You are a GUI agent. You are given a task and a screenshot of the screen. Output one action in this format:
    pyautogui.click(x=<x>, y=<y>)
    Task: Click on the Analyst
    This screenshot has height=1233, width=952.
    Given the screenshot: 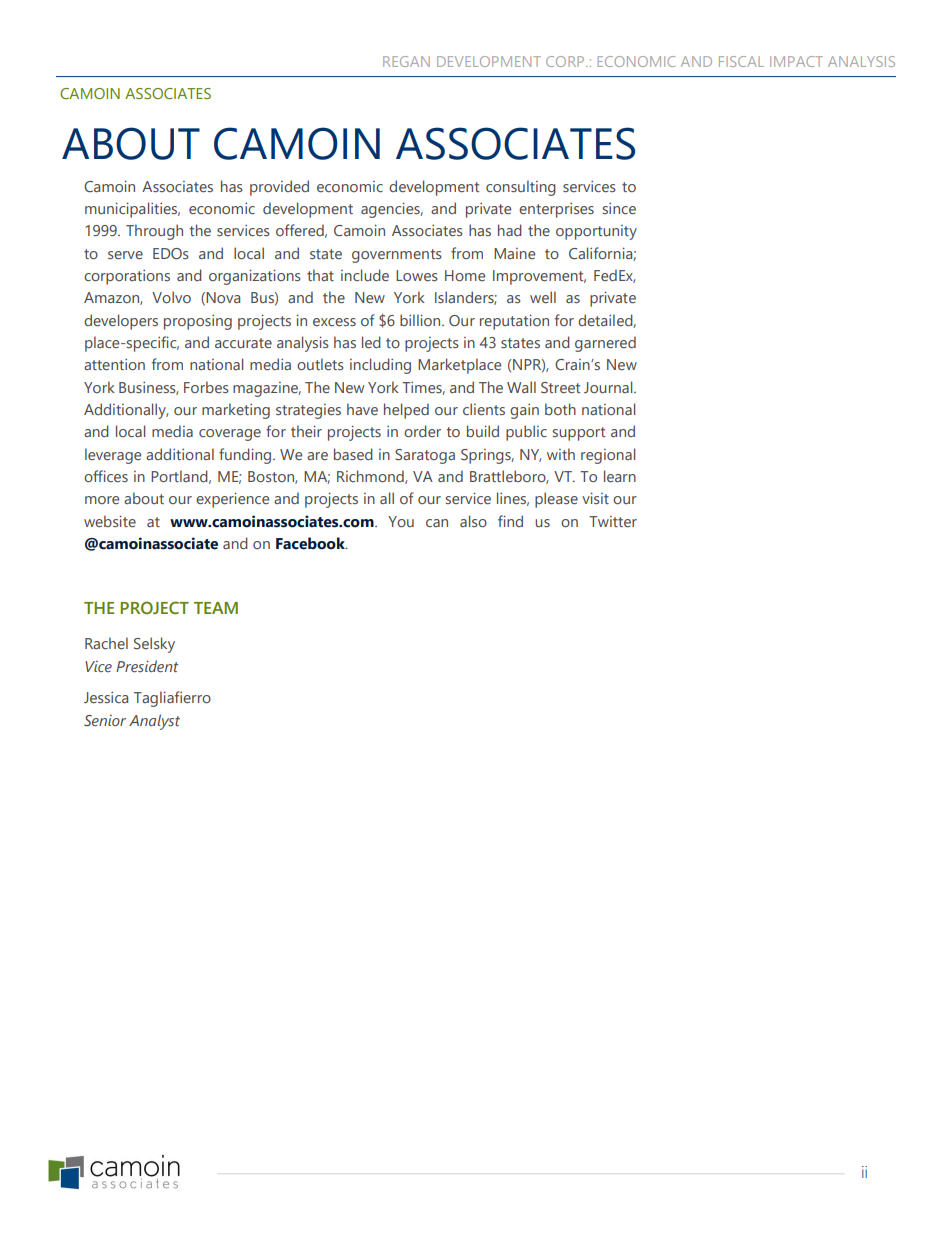 What is the action you would take?
    pyautogui.click(x=154, y=722)
